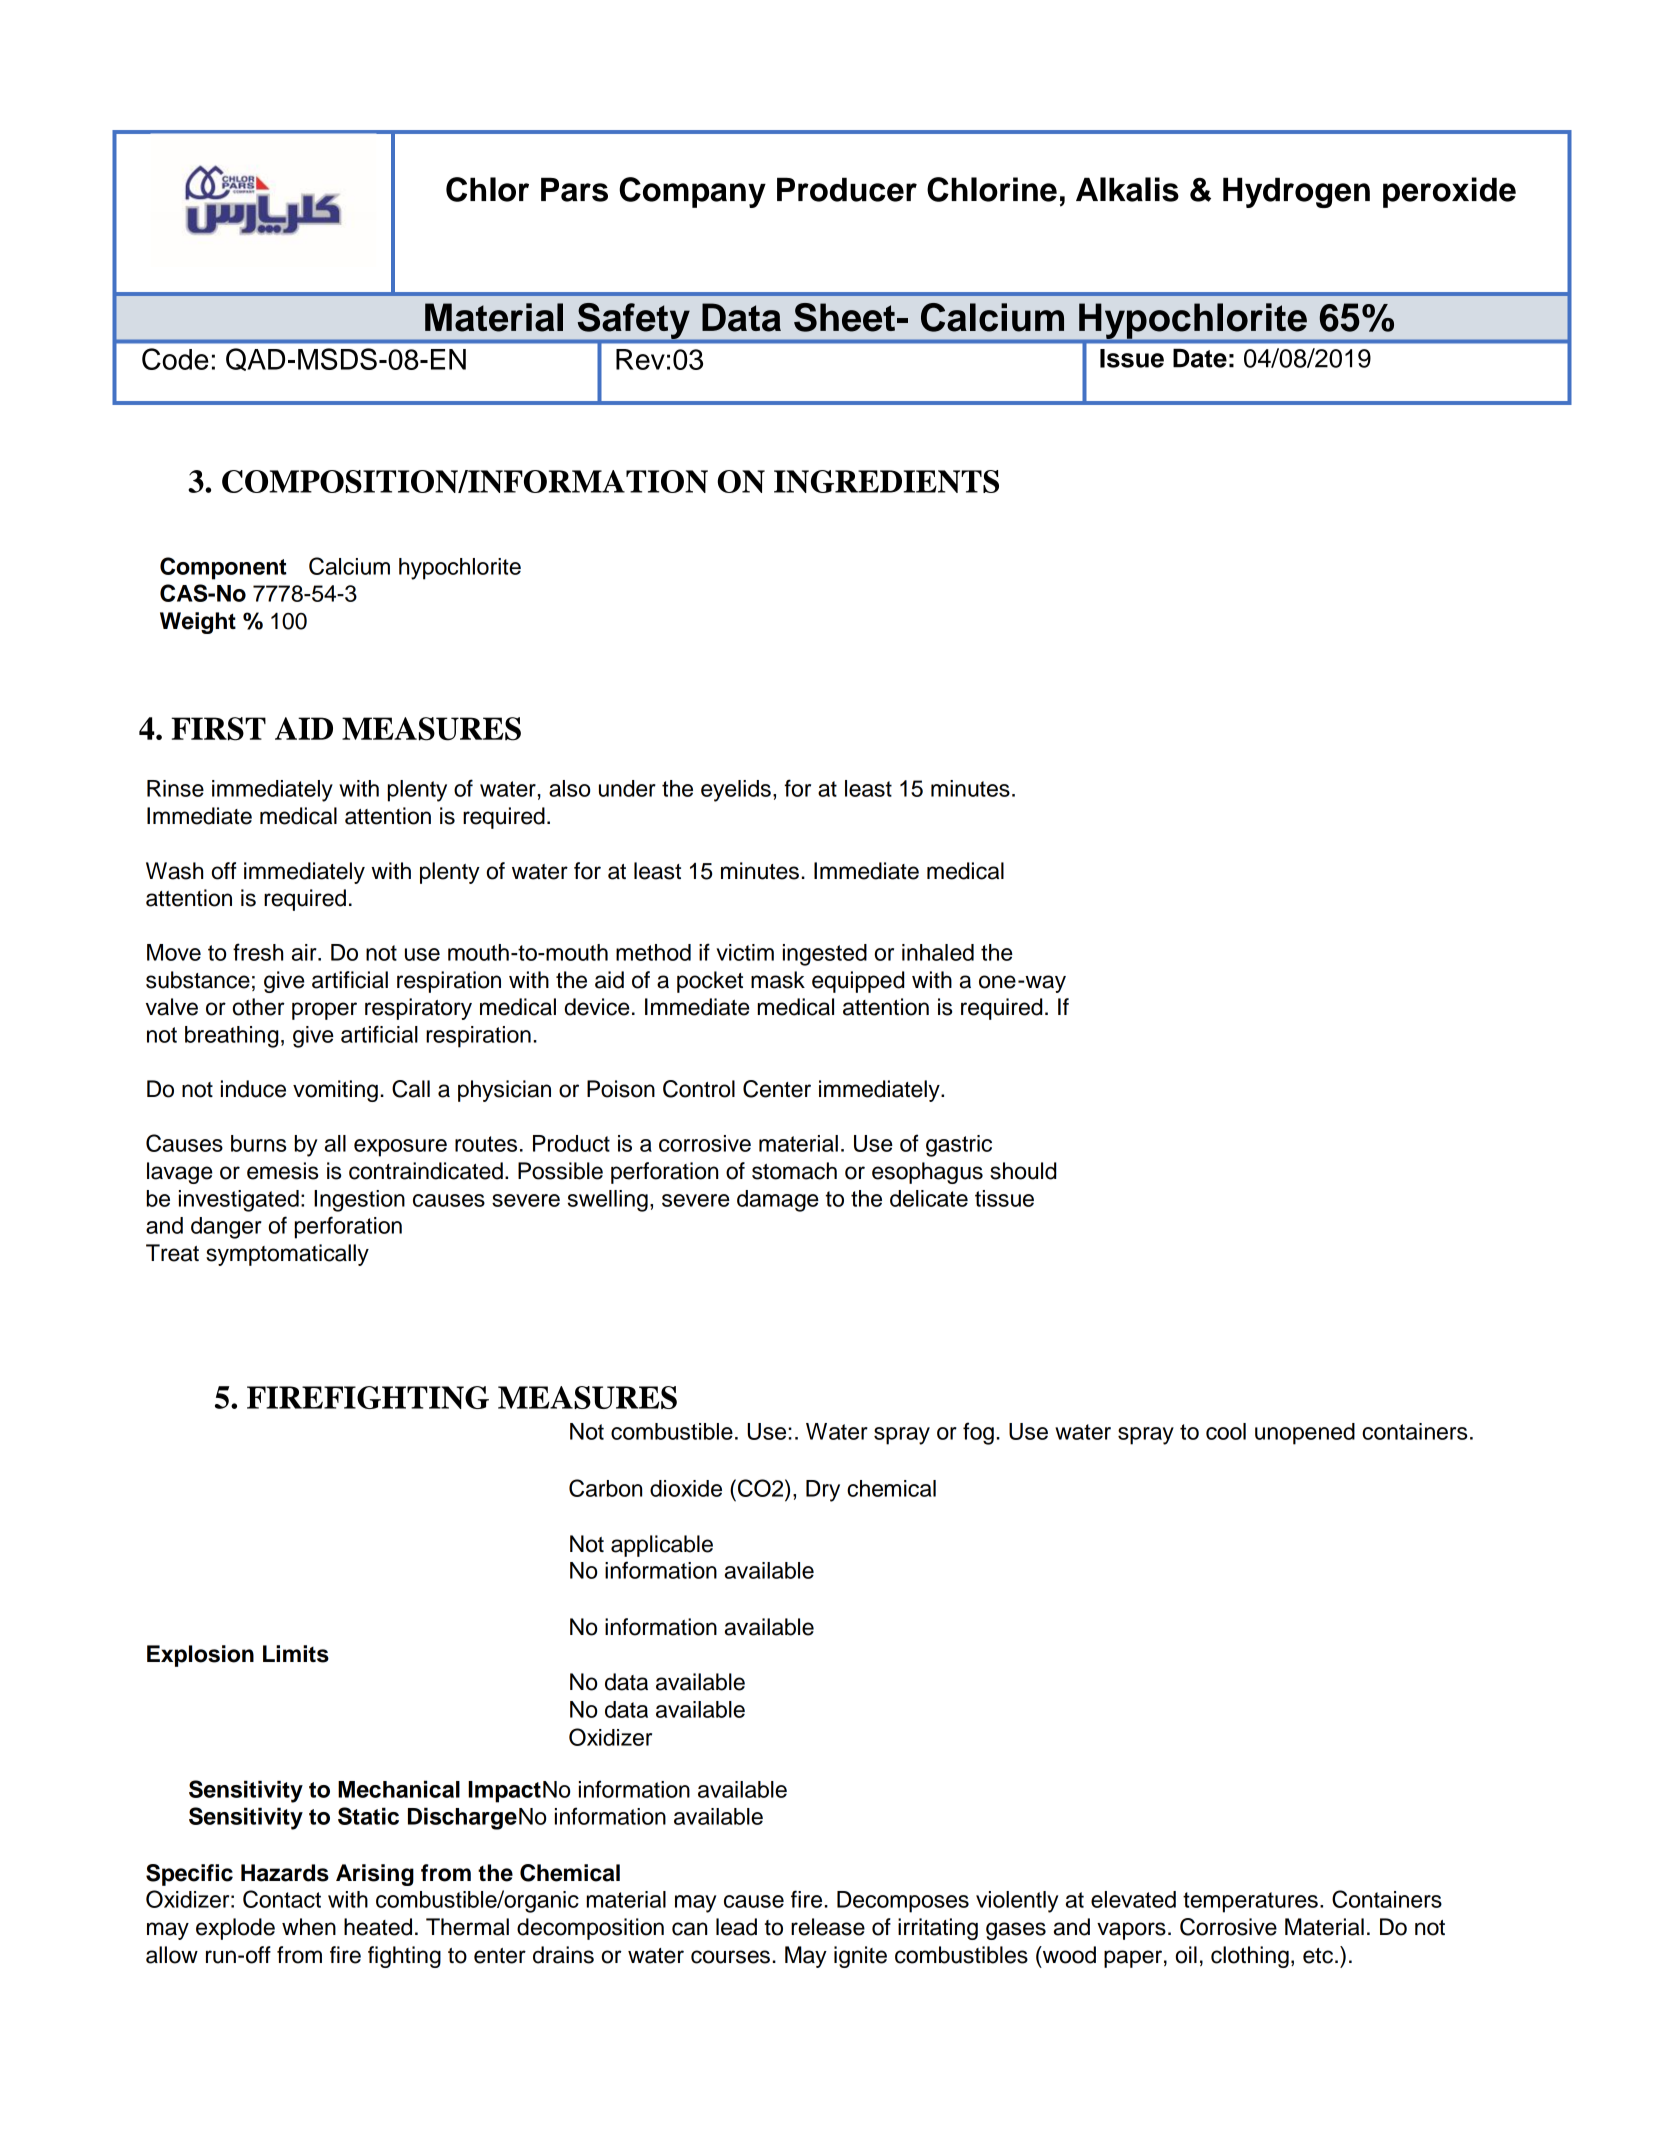 The image size is (1654, 2141). I want to click on when, so click(309, 1927).
